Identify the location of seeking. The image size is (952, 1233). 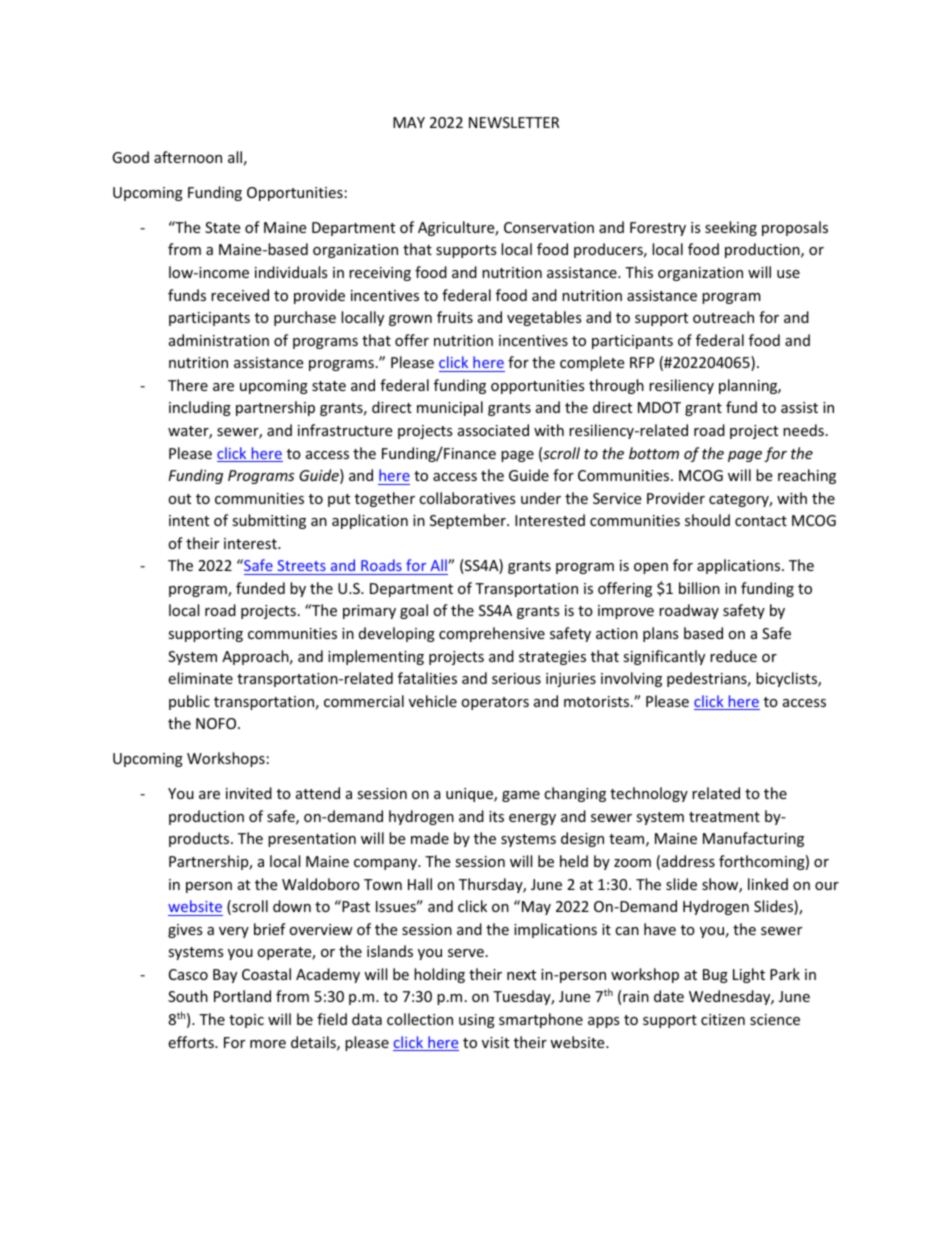
(731, 228).
